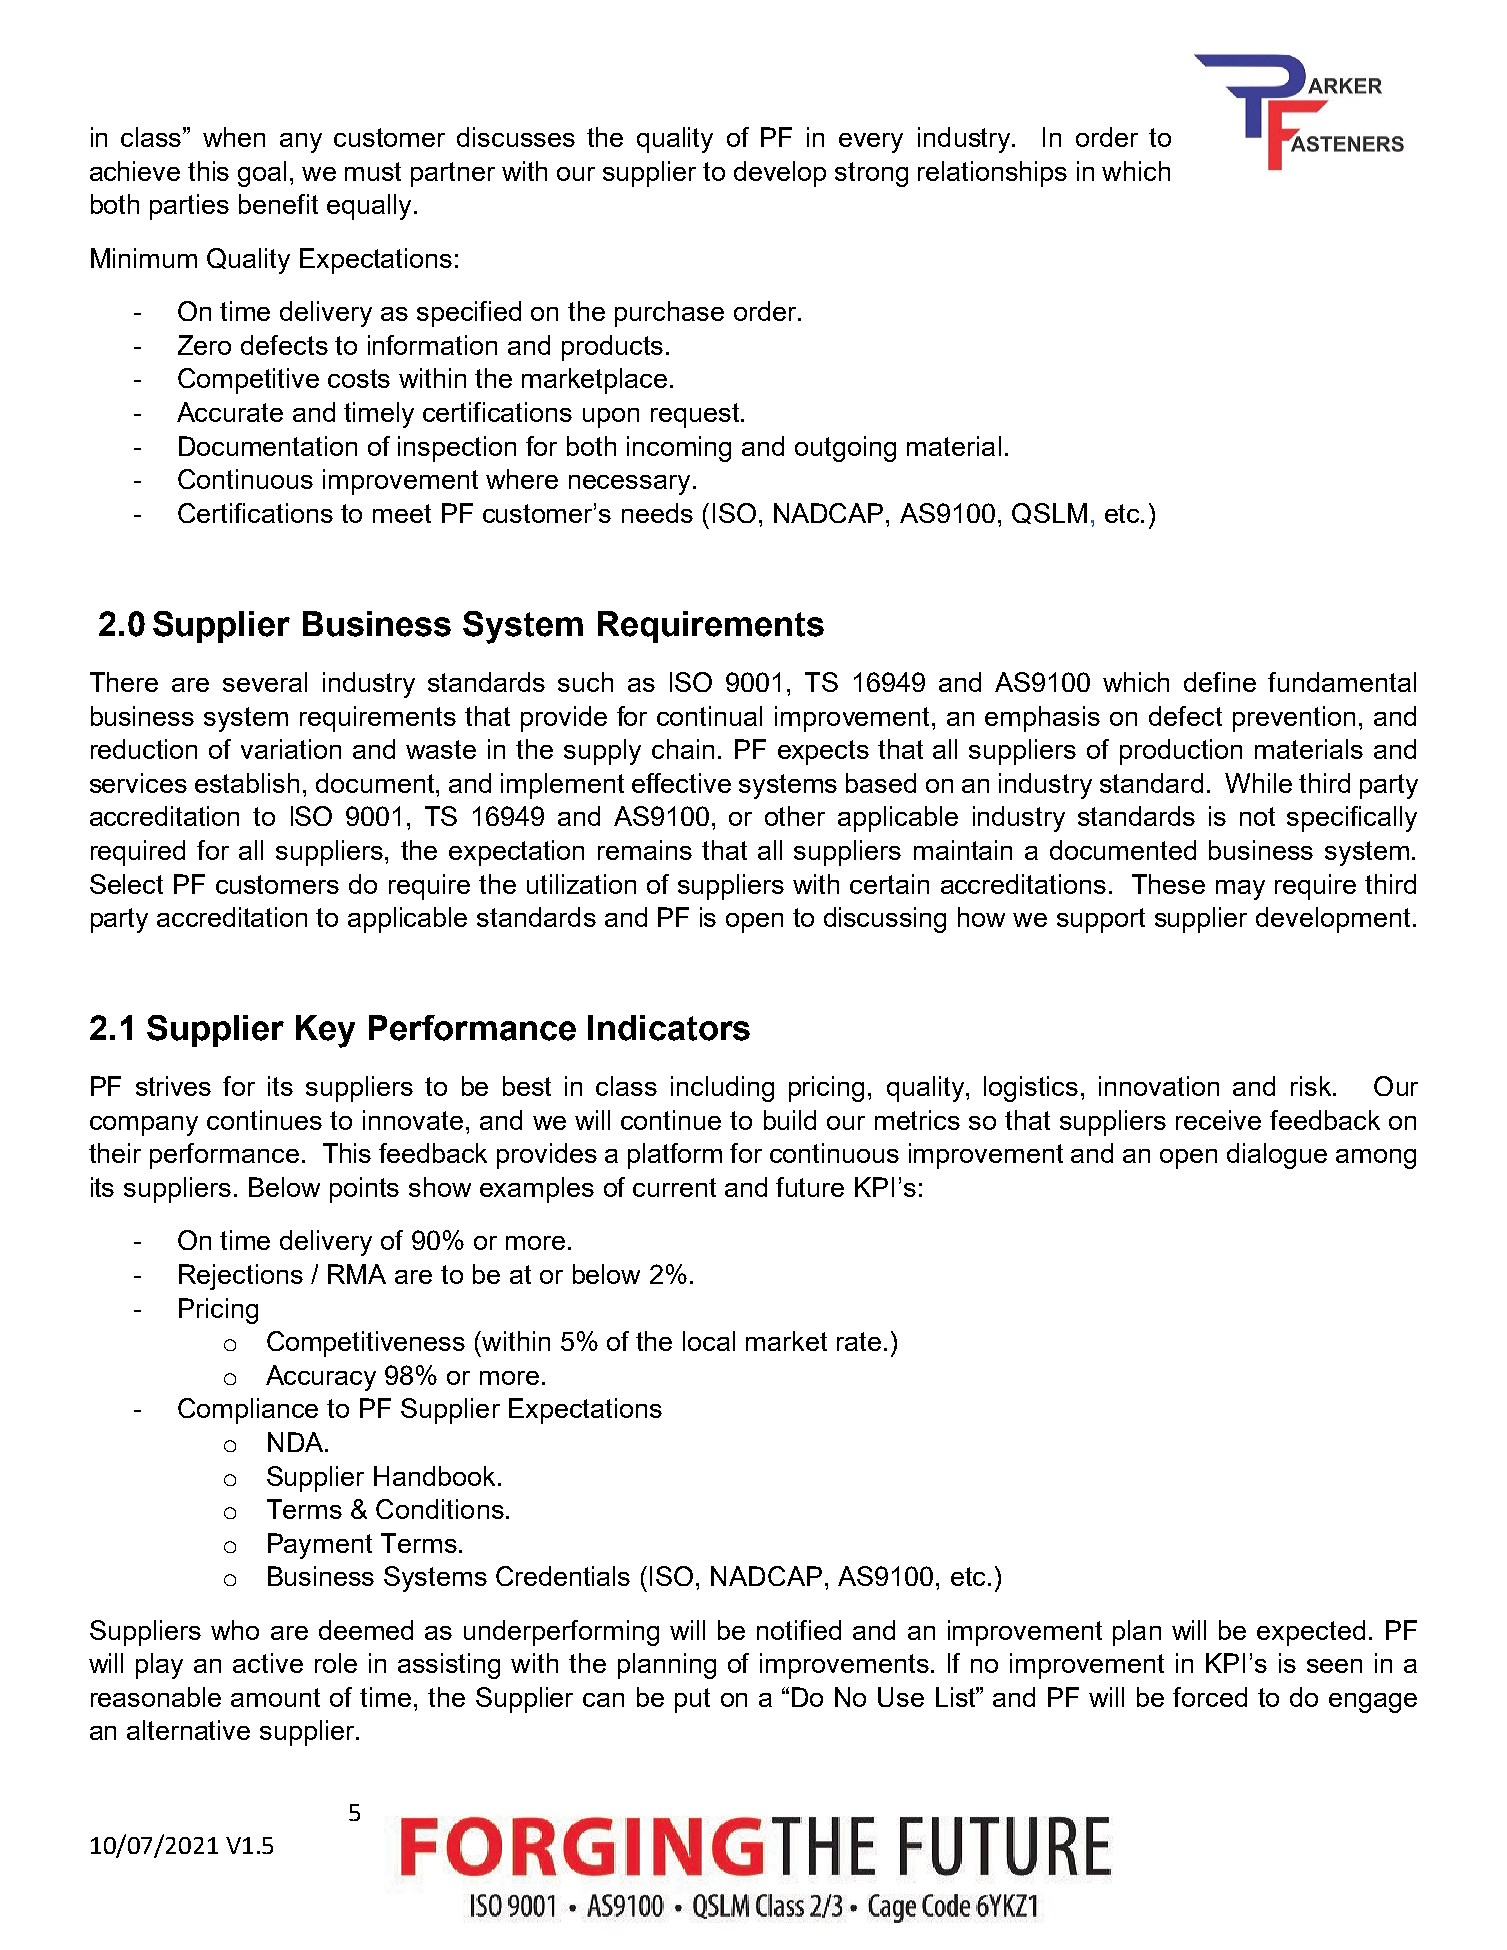 The width and height of the screenshot is (1507, 1950). What do you see at coordinates (1240, 890) in the screenshot?
I see `may` at bounding box center [1240, 890].
